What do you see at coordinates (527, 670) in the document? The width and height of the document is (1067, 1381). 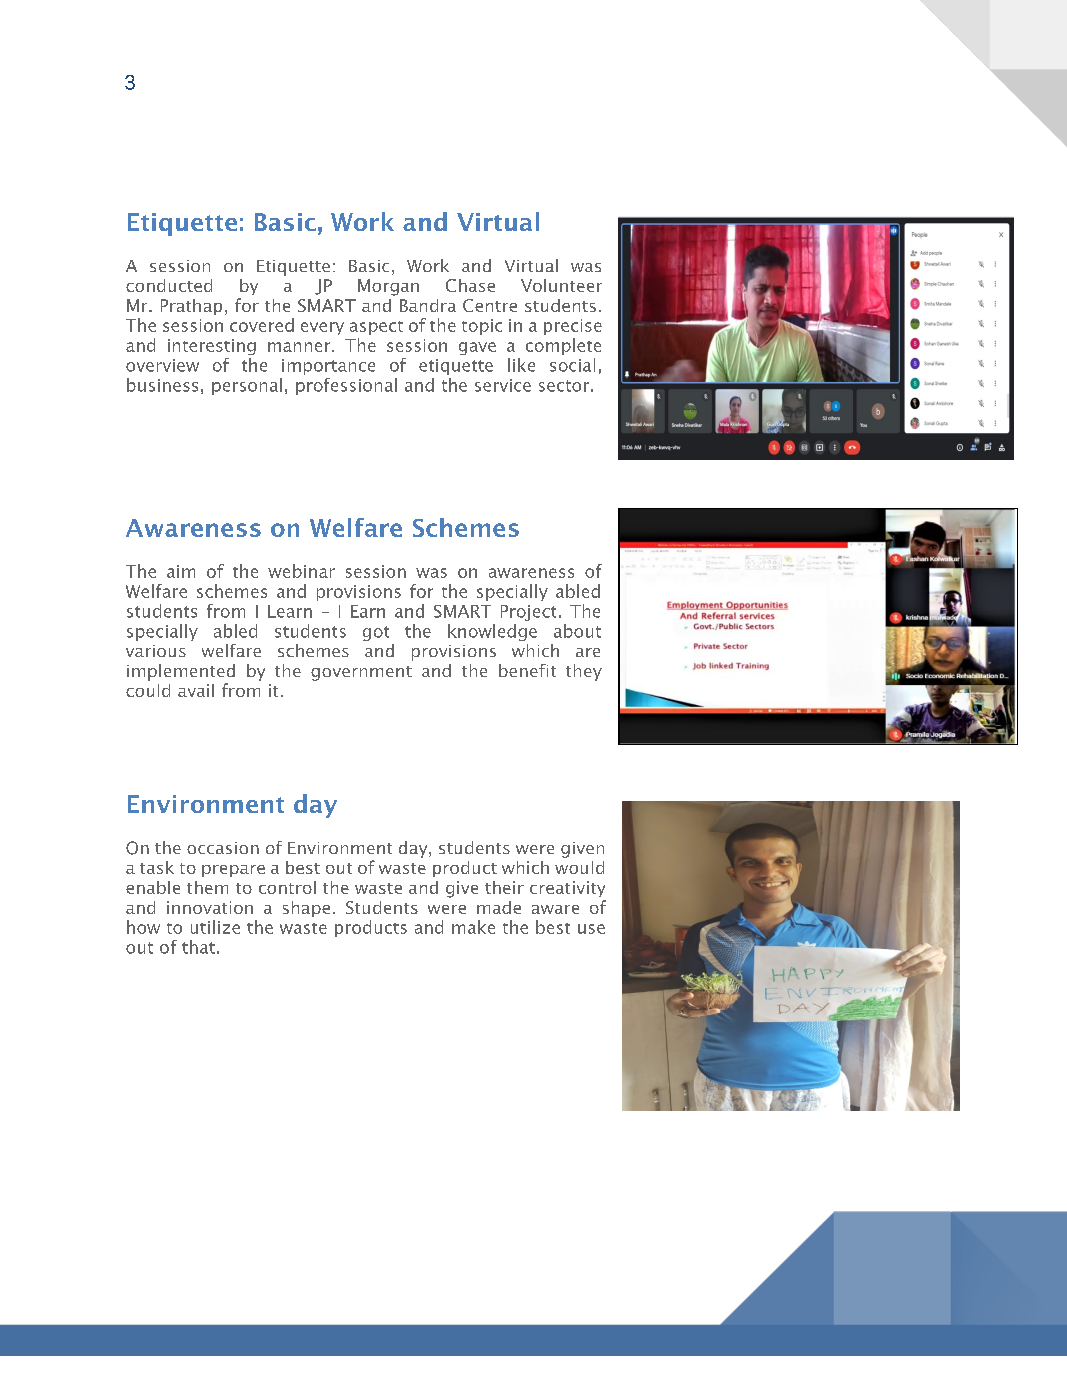 I see `benefit` at bounding box center [527, 670].
